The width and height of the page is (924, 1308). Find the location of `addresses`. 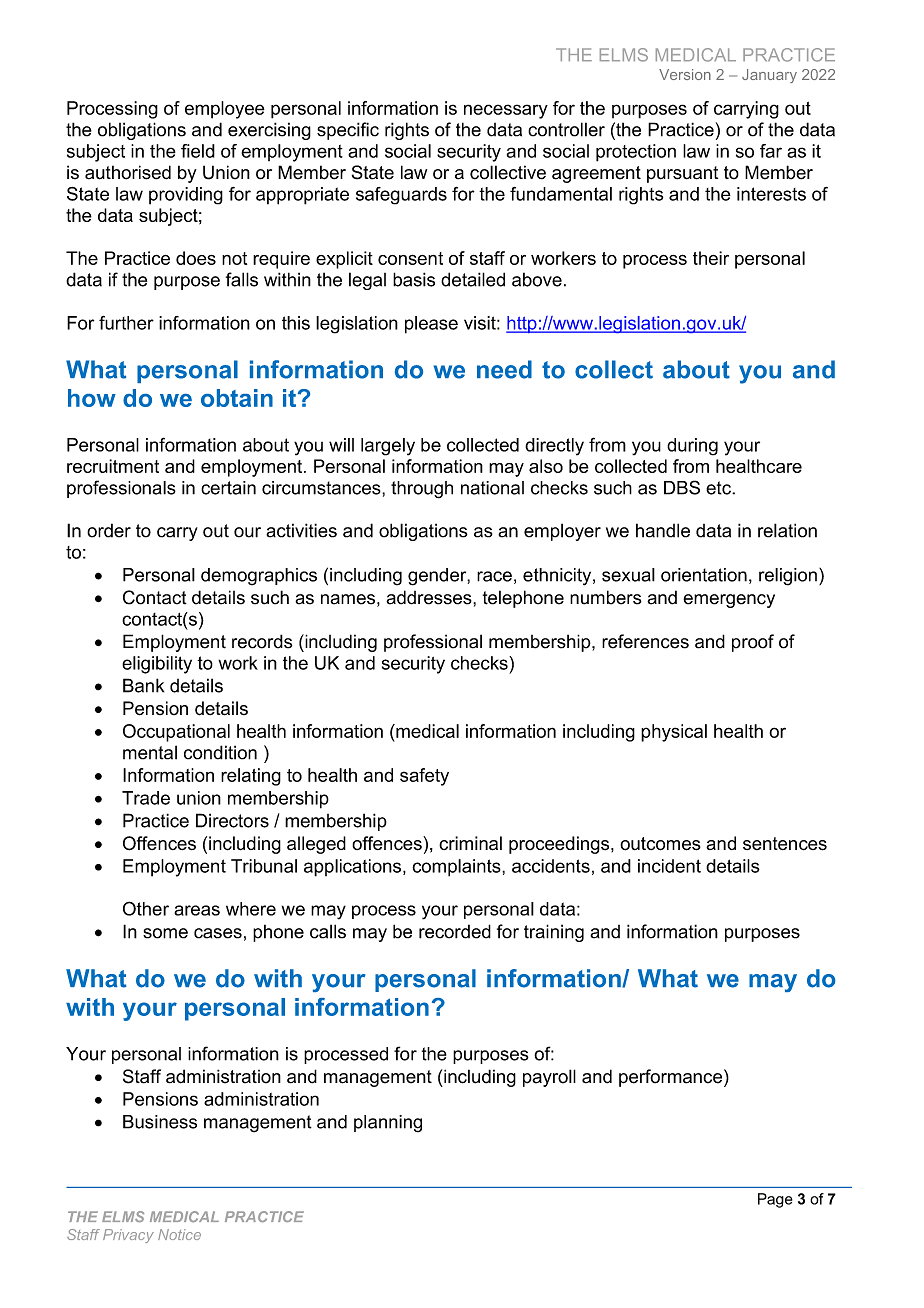

addresses is located at coordinates (430, 597).
